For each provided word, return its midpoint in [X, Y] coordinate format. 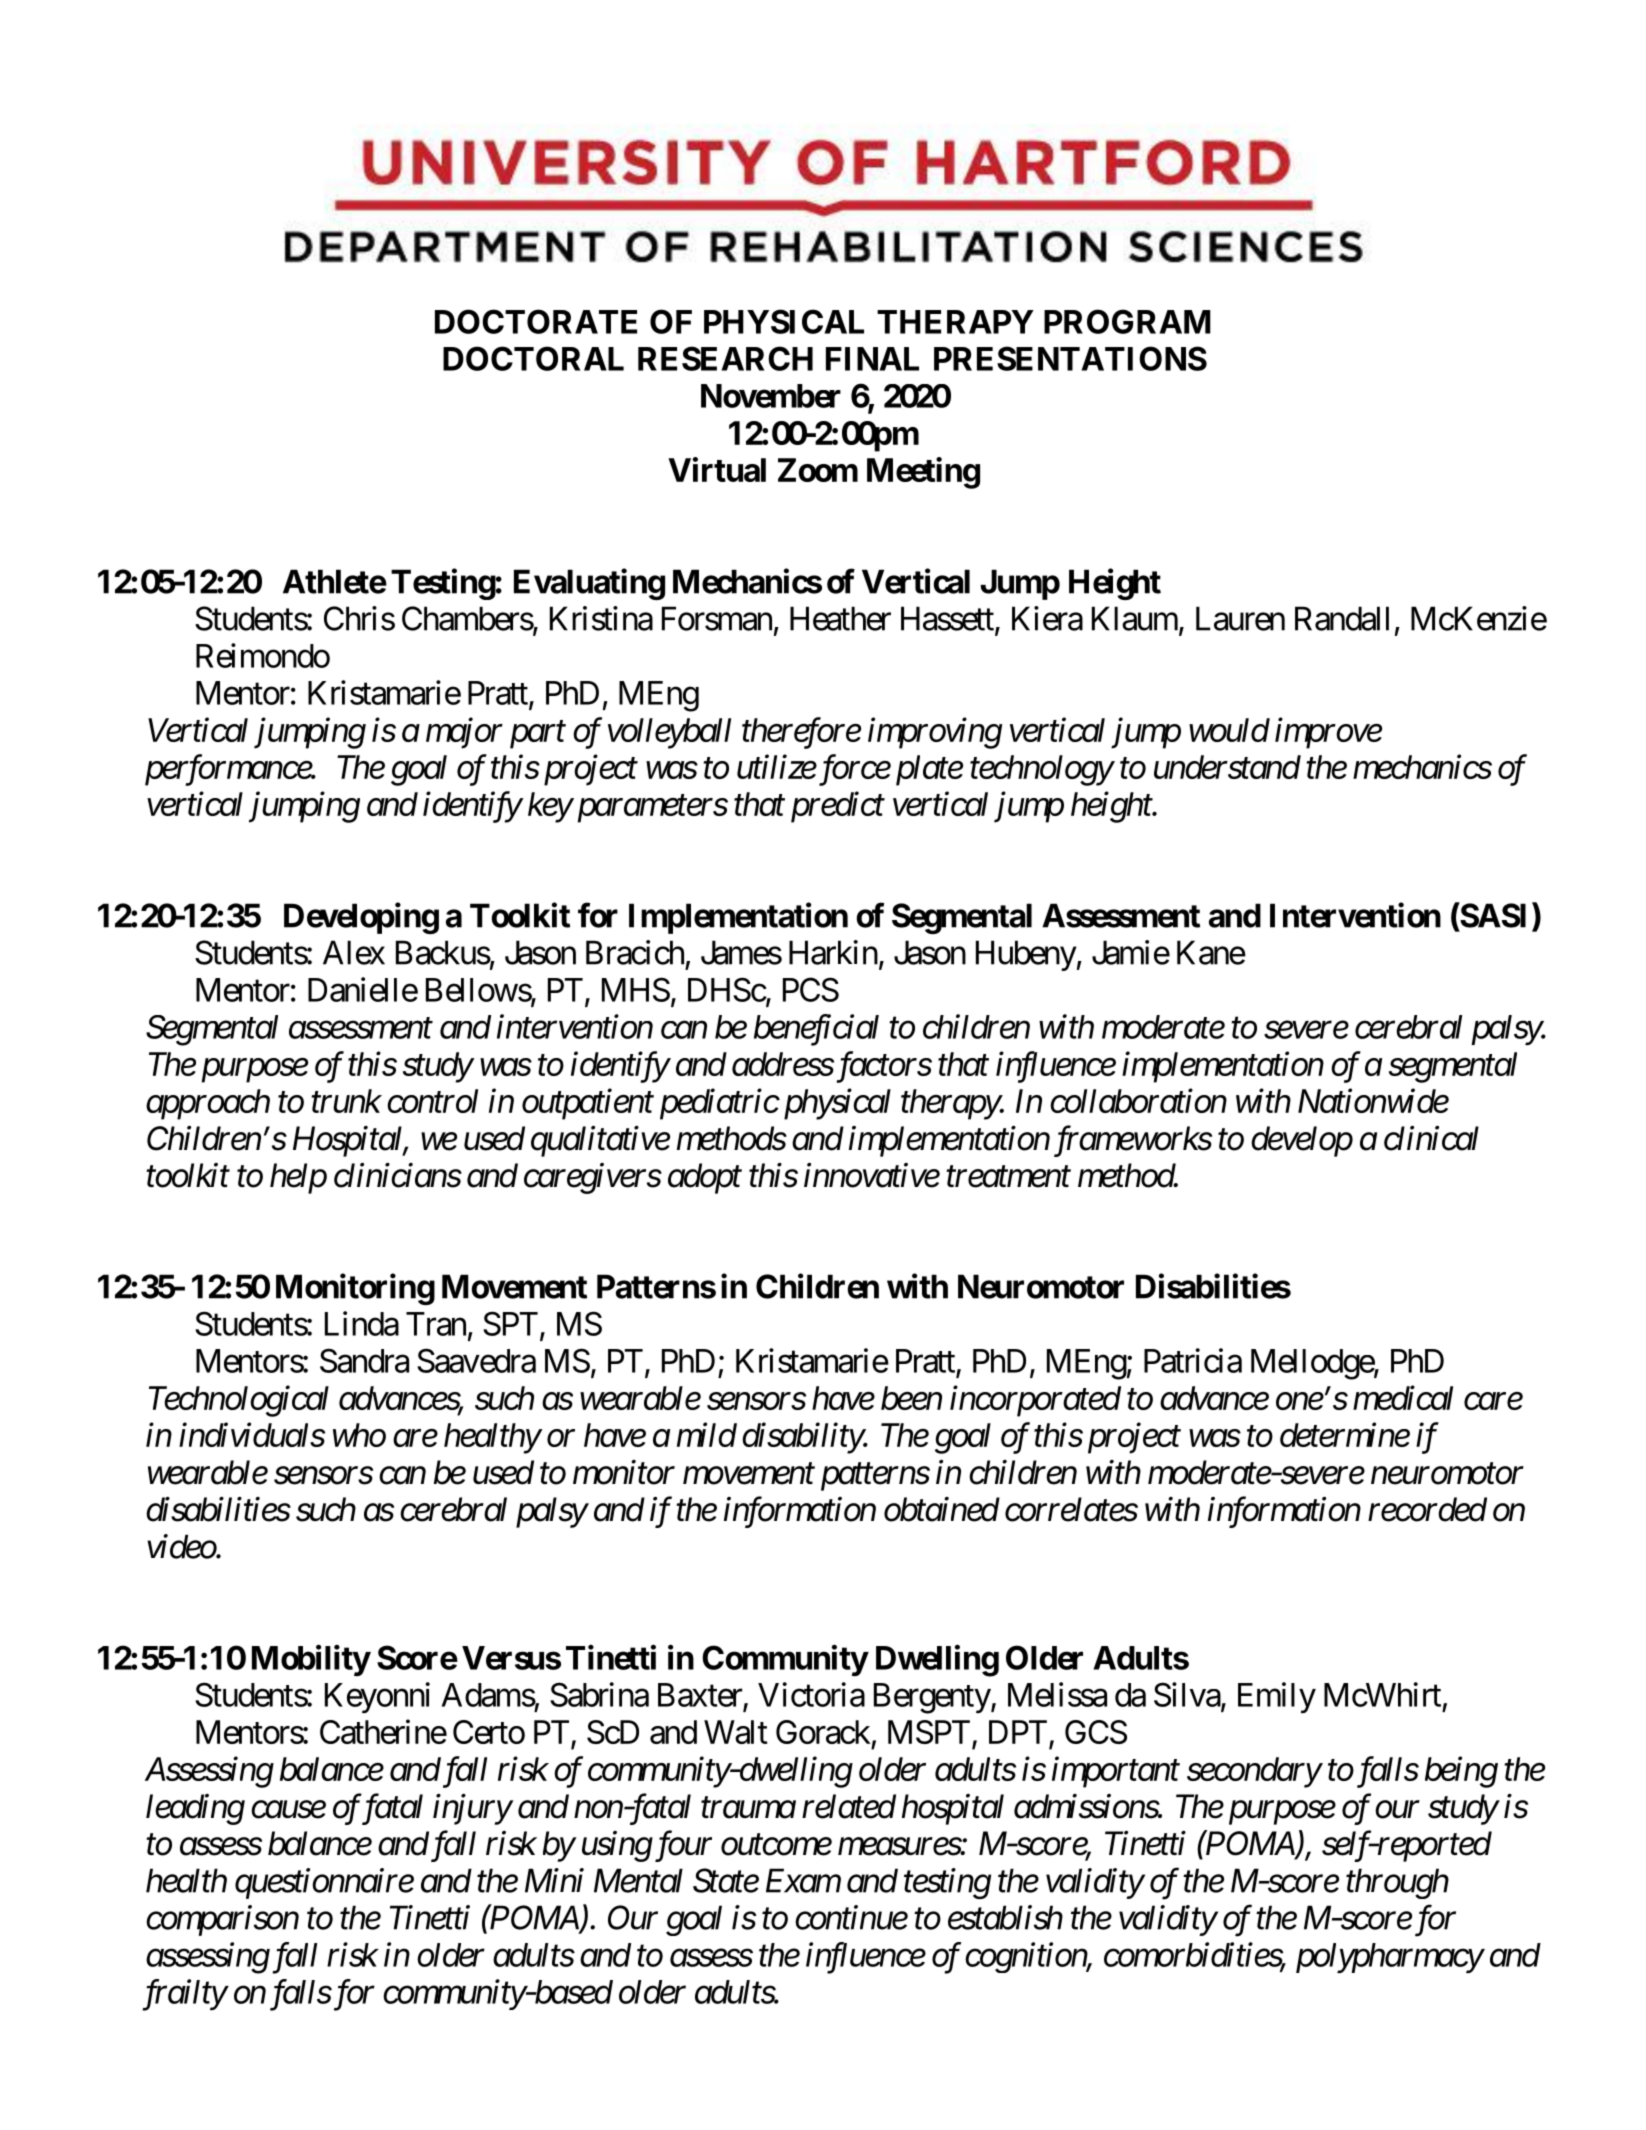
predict [838, 807]
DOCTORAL [533, 358]
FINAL [872, 359]
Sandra [364, 1360]
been [911, 1398]
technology [1041, 770]
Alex [354, 952]
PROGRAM [1127, 321]
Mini [554, 1881]
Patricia [1193, 1360]
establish [1005, 1917]
